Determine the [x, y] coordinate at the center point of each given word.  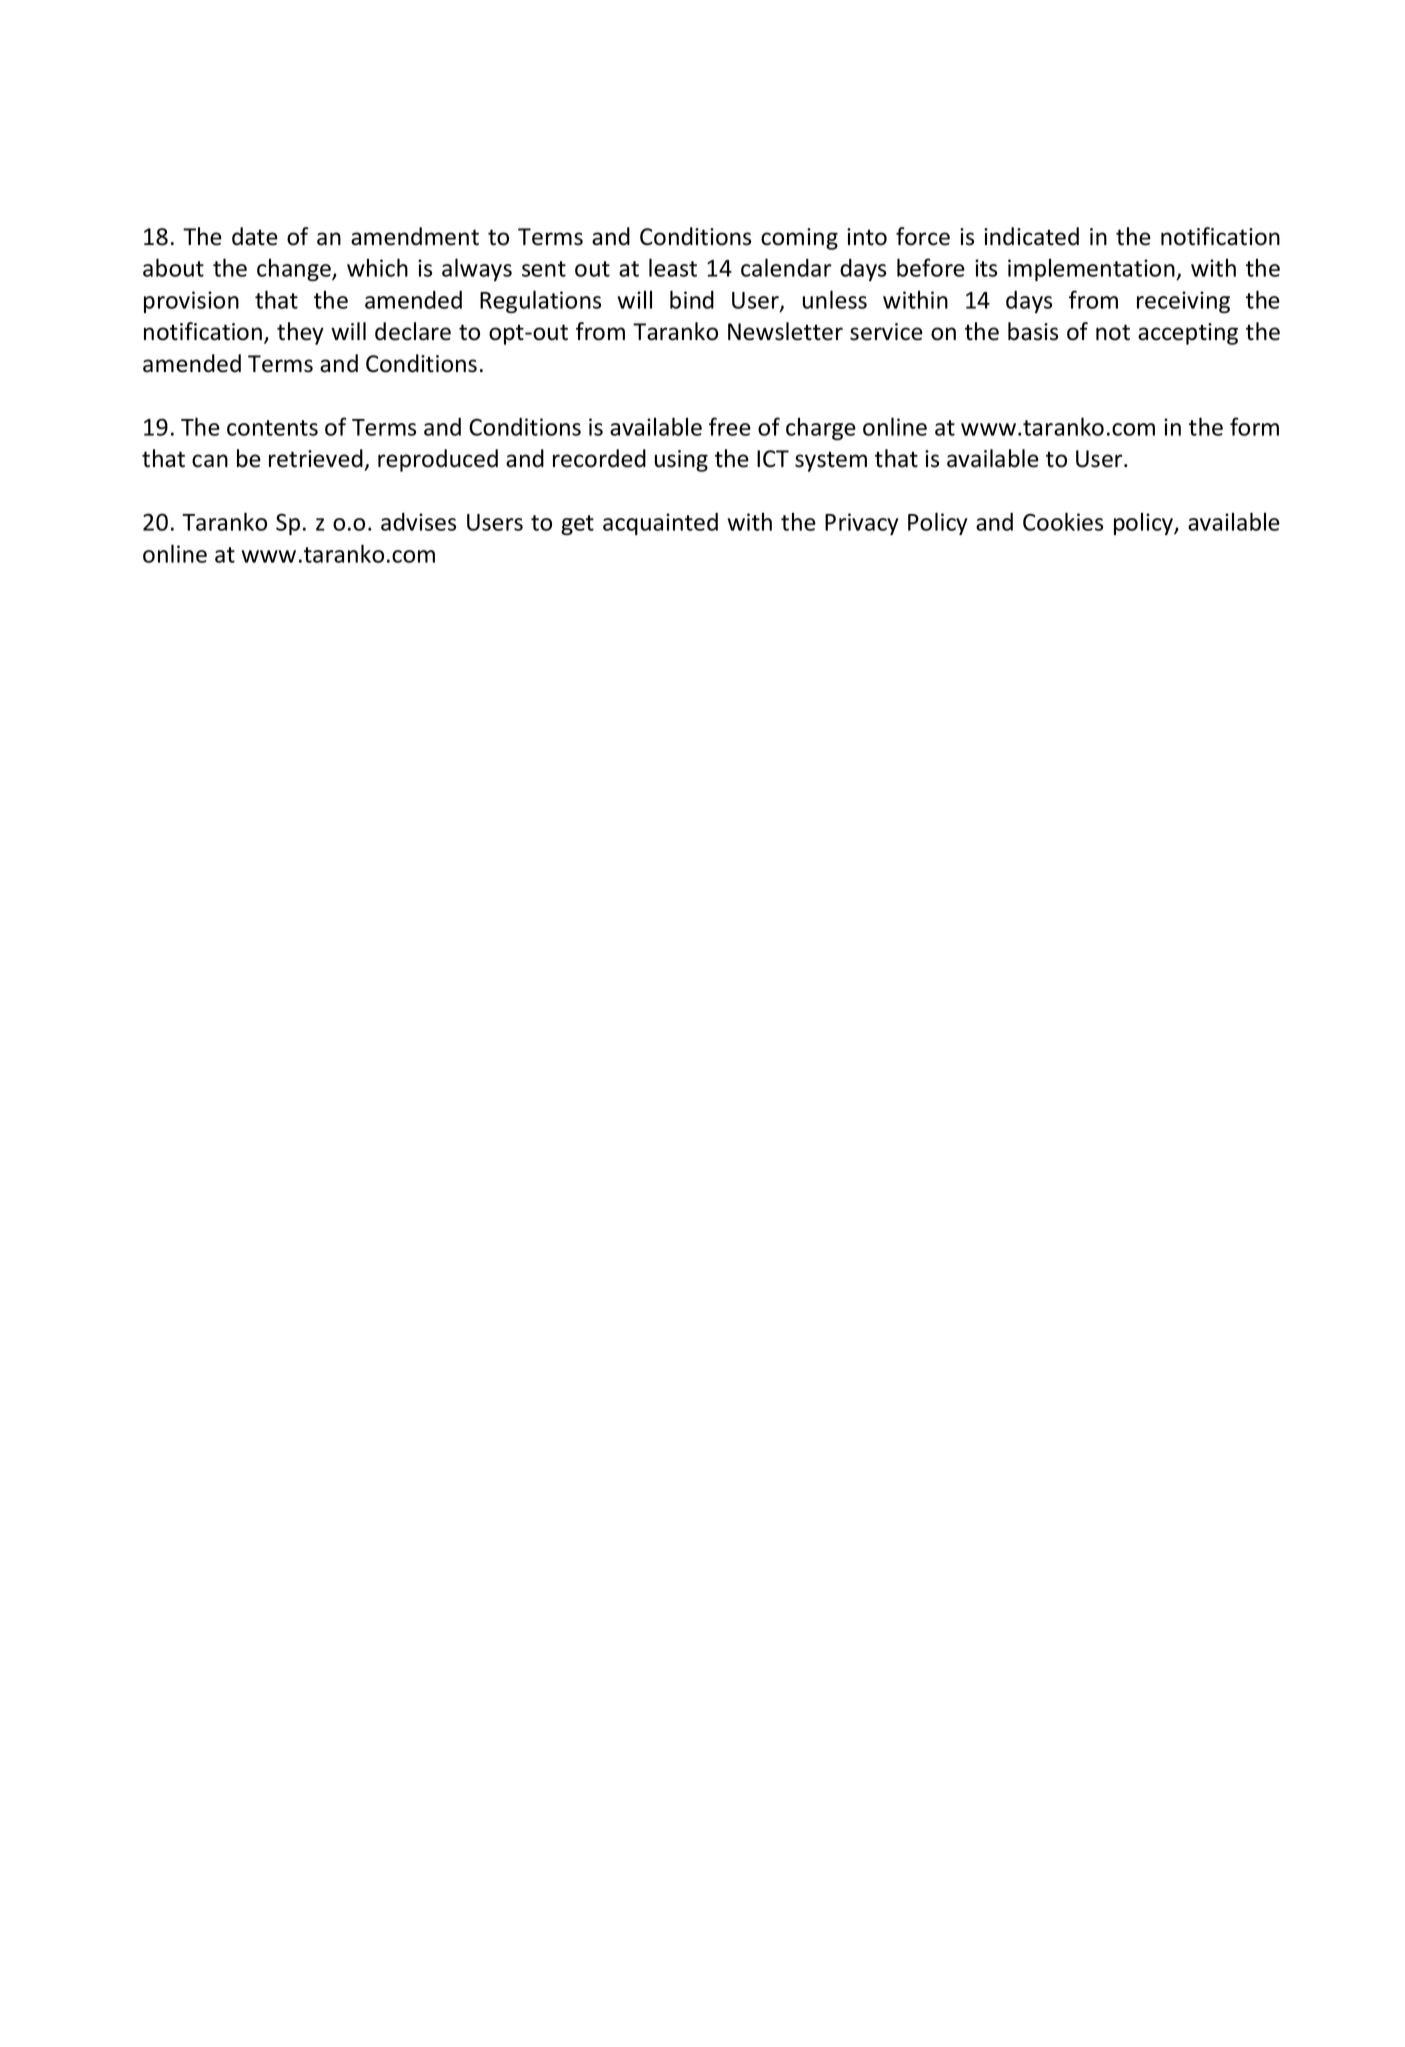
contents [272, 428]
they [300, 333]
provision [191, 302]
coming [799, 239]
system [831, 461]
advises [418, 522]
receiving [1183, 302]
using [681, 461]
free [730, 426]
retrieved [316, 458]
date [255, 236]
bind [692, 299]
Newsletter [785, 331]
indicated [1031, 236]
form [1254, 426]
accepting [1188, 334]
